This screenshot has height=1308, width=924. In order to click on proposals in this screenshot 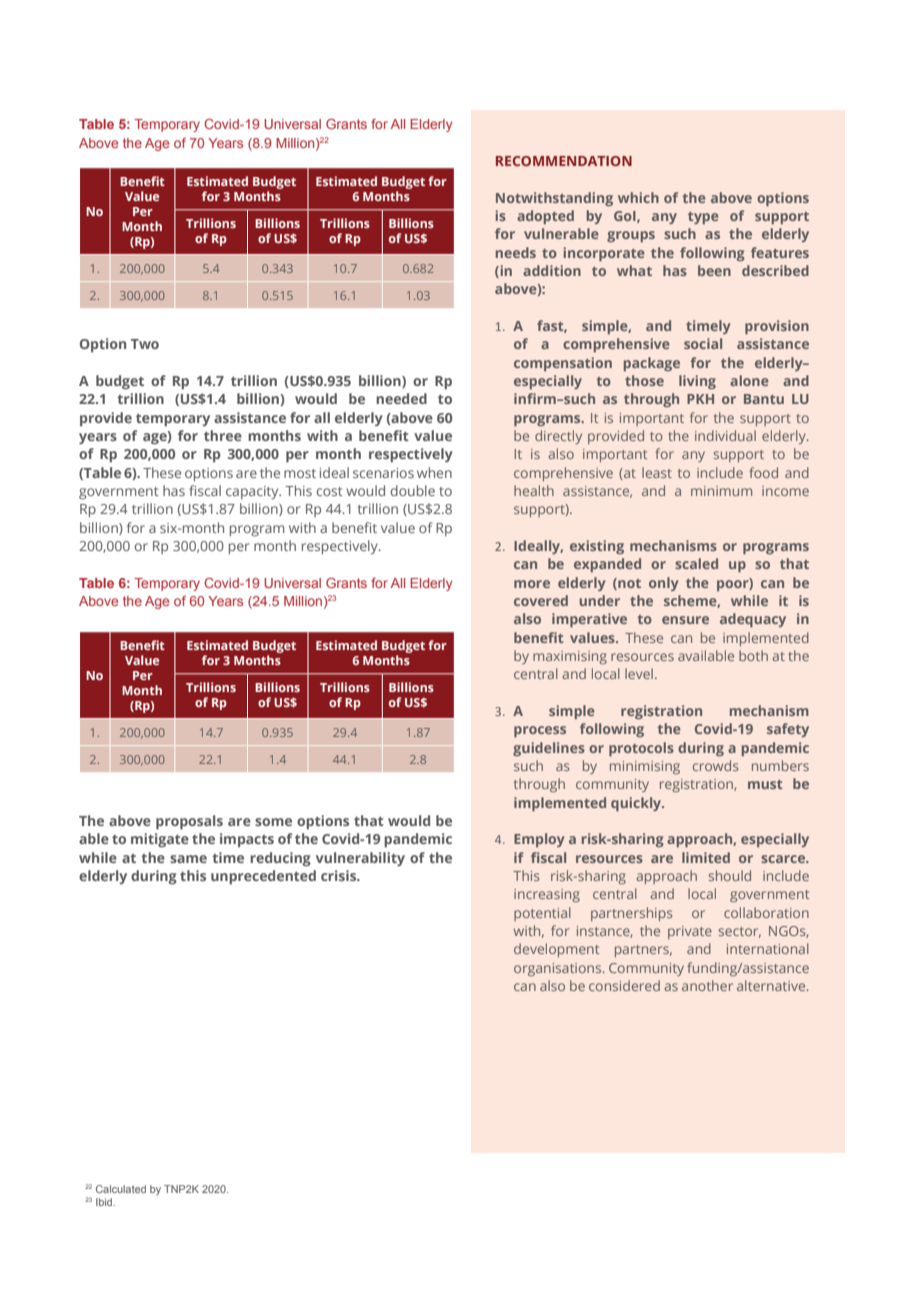, I will do `click(189, 822)`.
